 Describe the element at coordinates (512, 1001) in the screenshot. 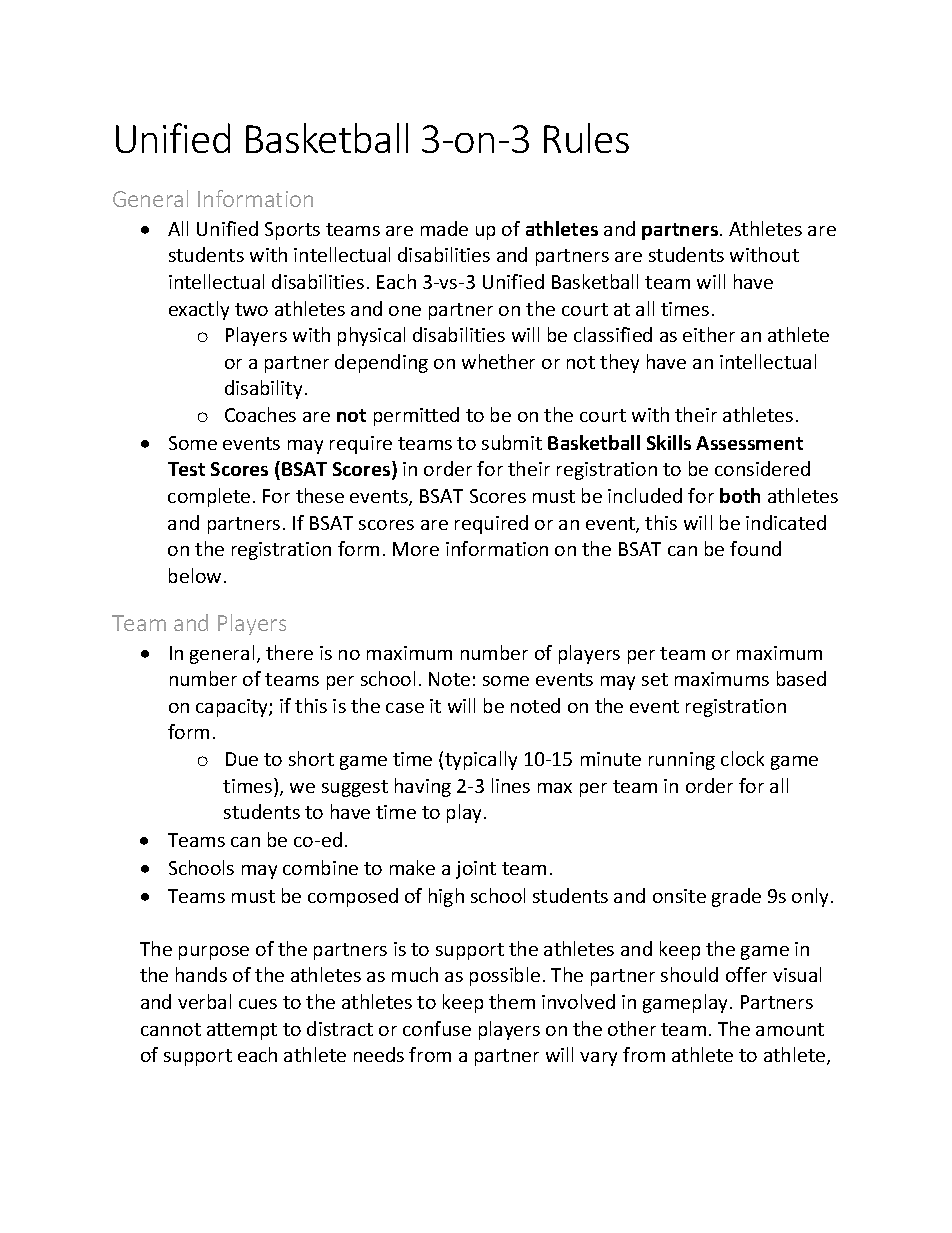

I see `them` at that location.
